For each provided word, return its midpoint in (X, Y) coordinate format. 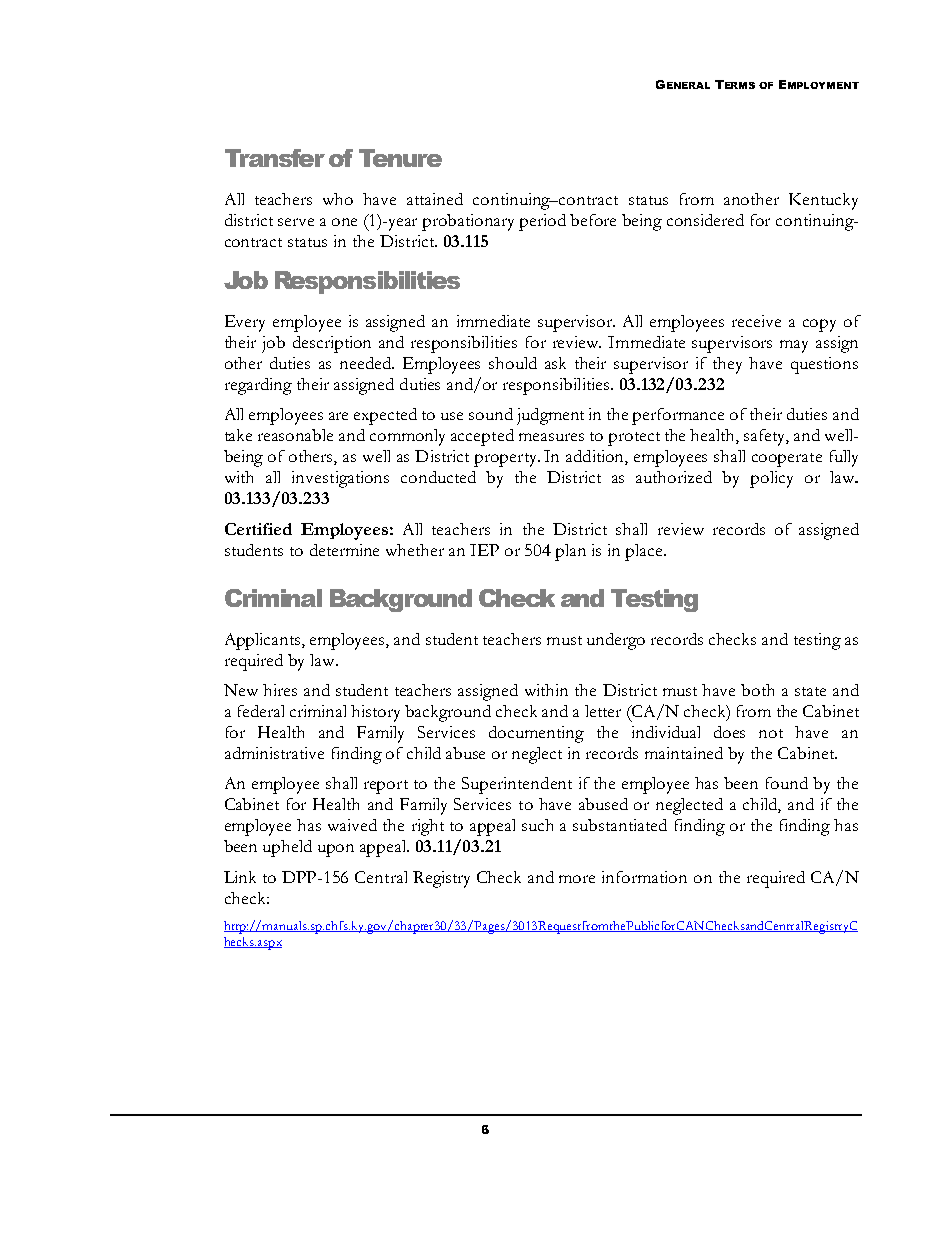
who (338, 199)
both (757, 690)
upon (336, 850)
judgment (550, 416)
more (577, 879)
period (542, 222)
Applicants (264, 641)
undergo (616, 641)
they (727, 365)
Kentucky (823, 201)
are (338, 416)
